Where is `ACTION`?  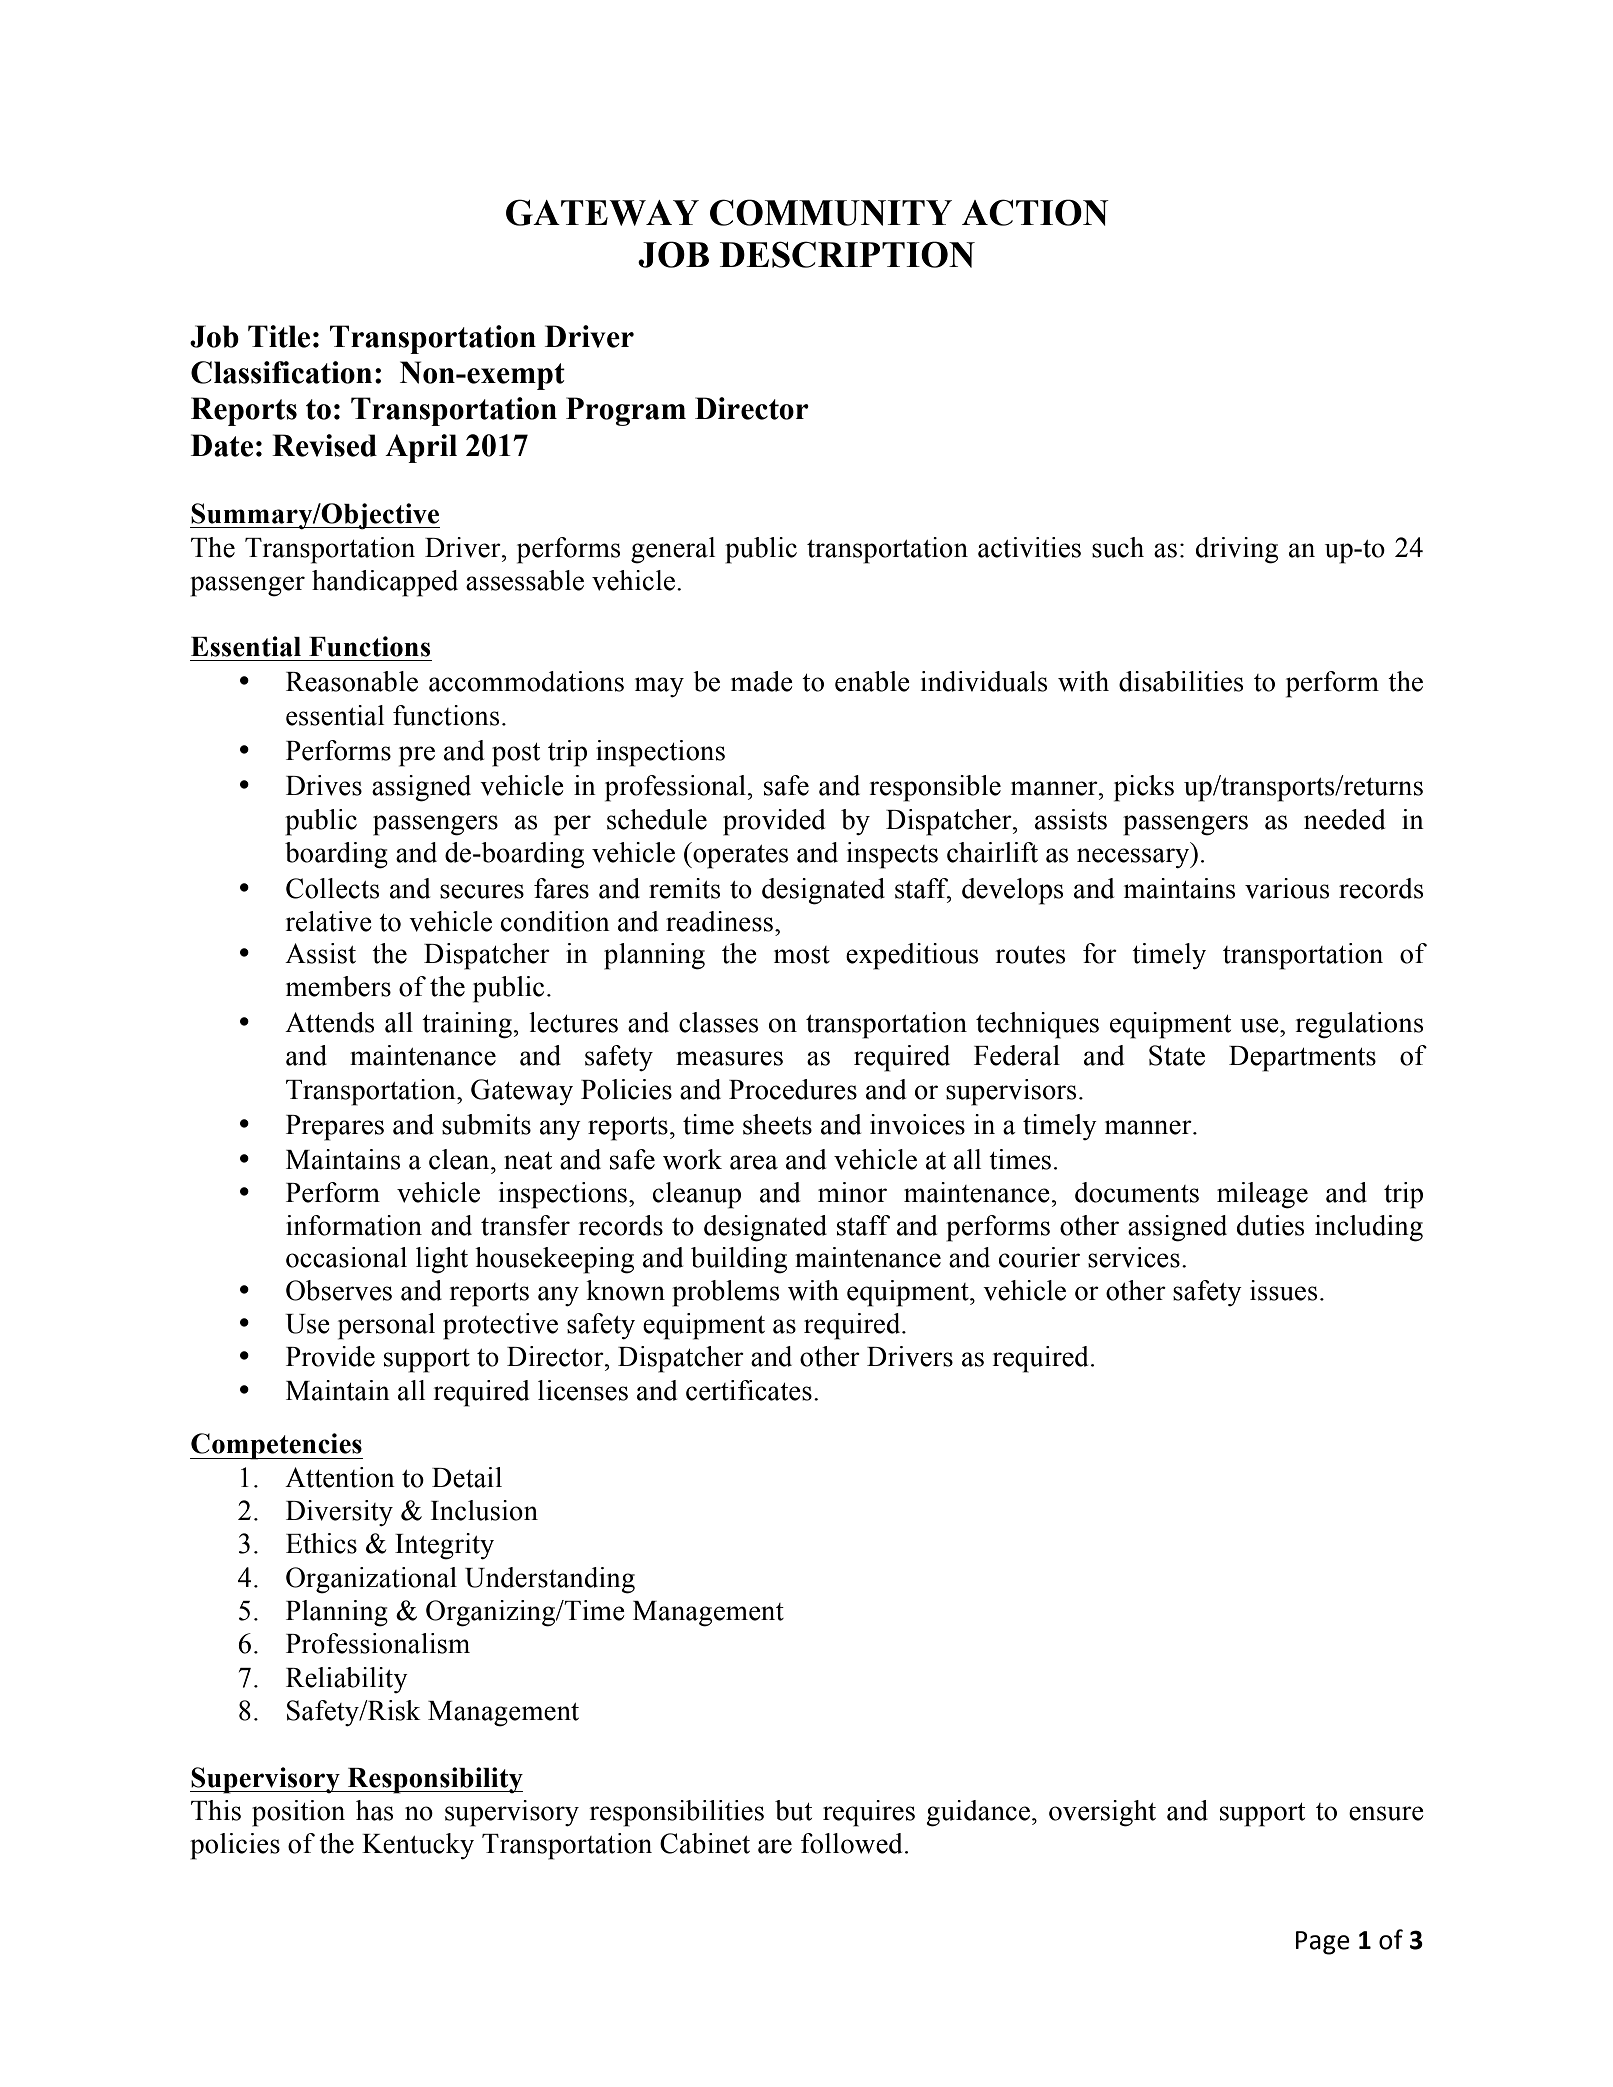
ACTION is located at coordinates (1035, 212).
